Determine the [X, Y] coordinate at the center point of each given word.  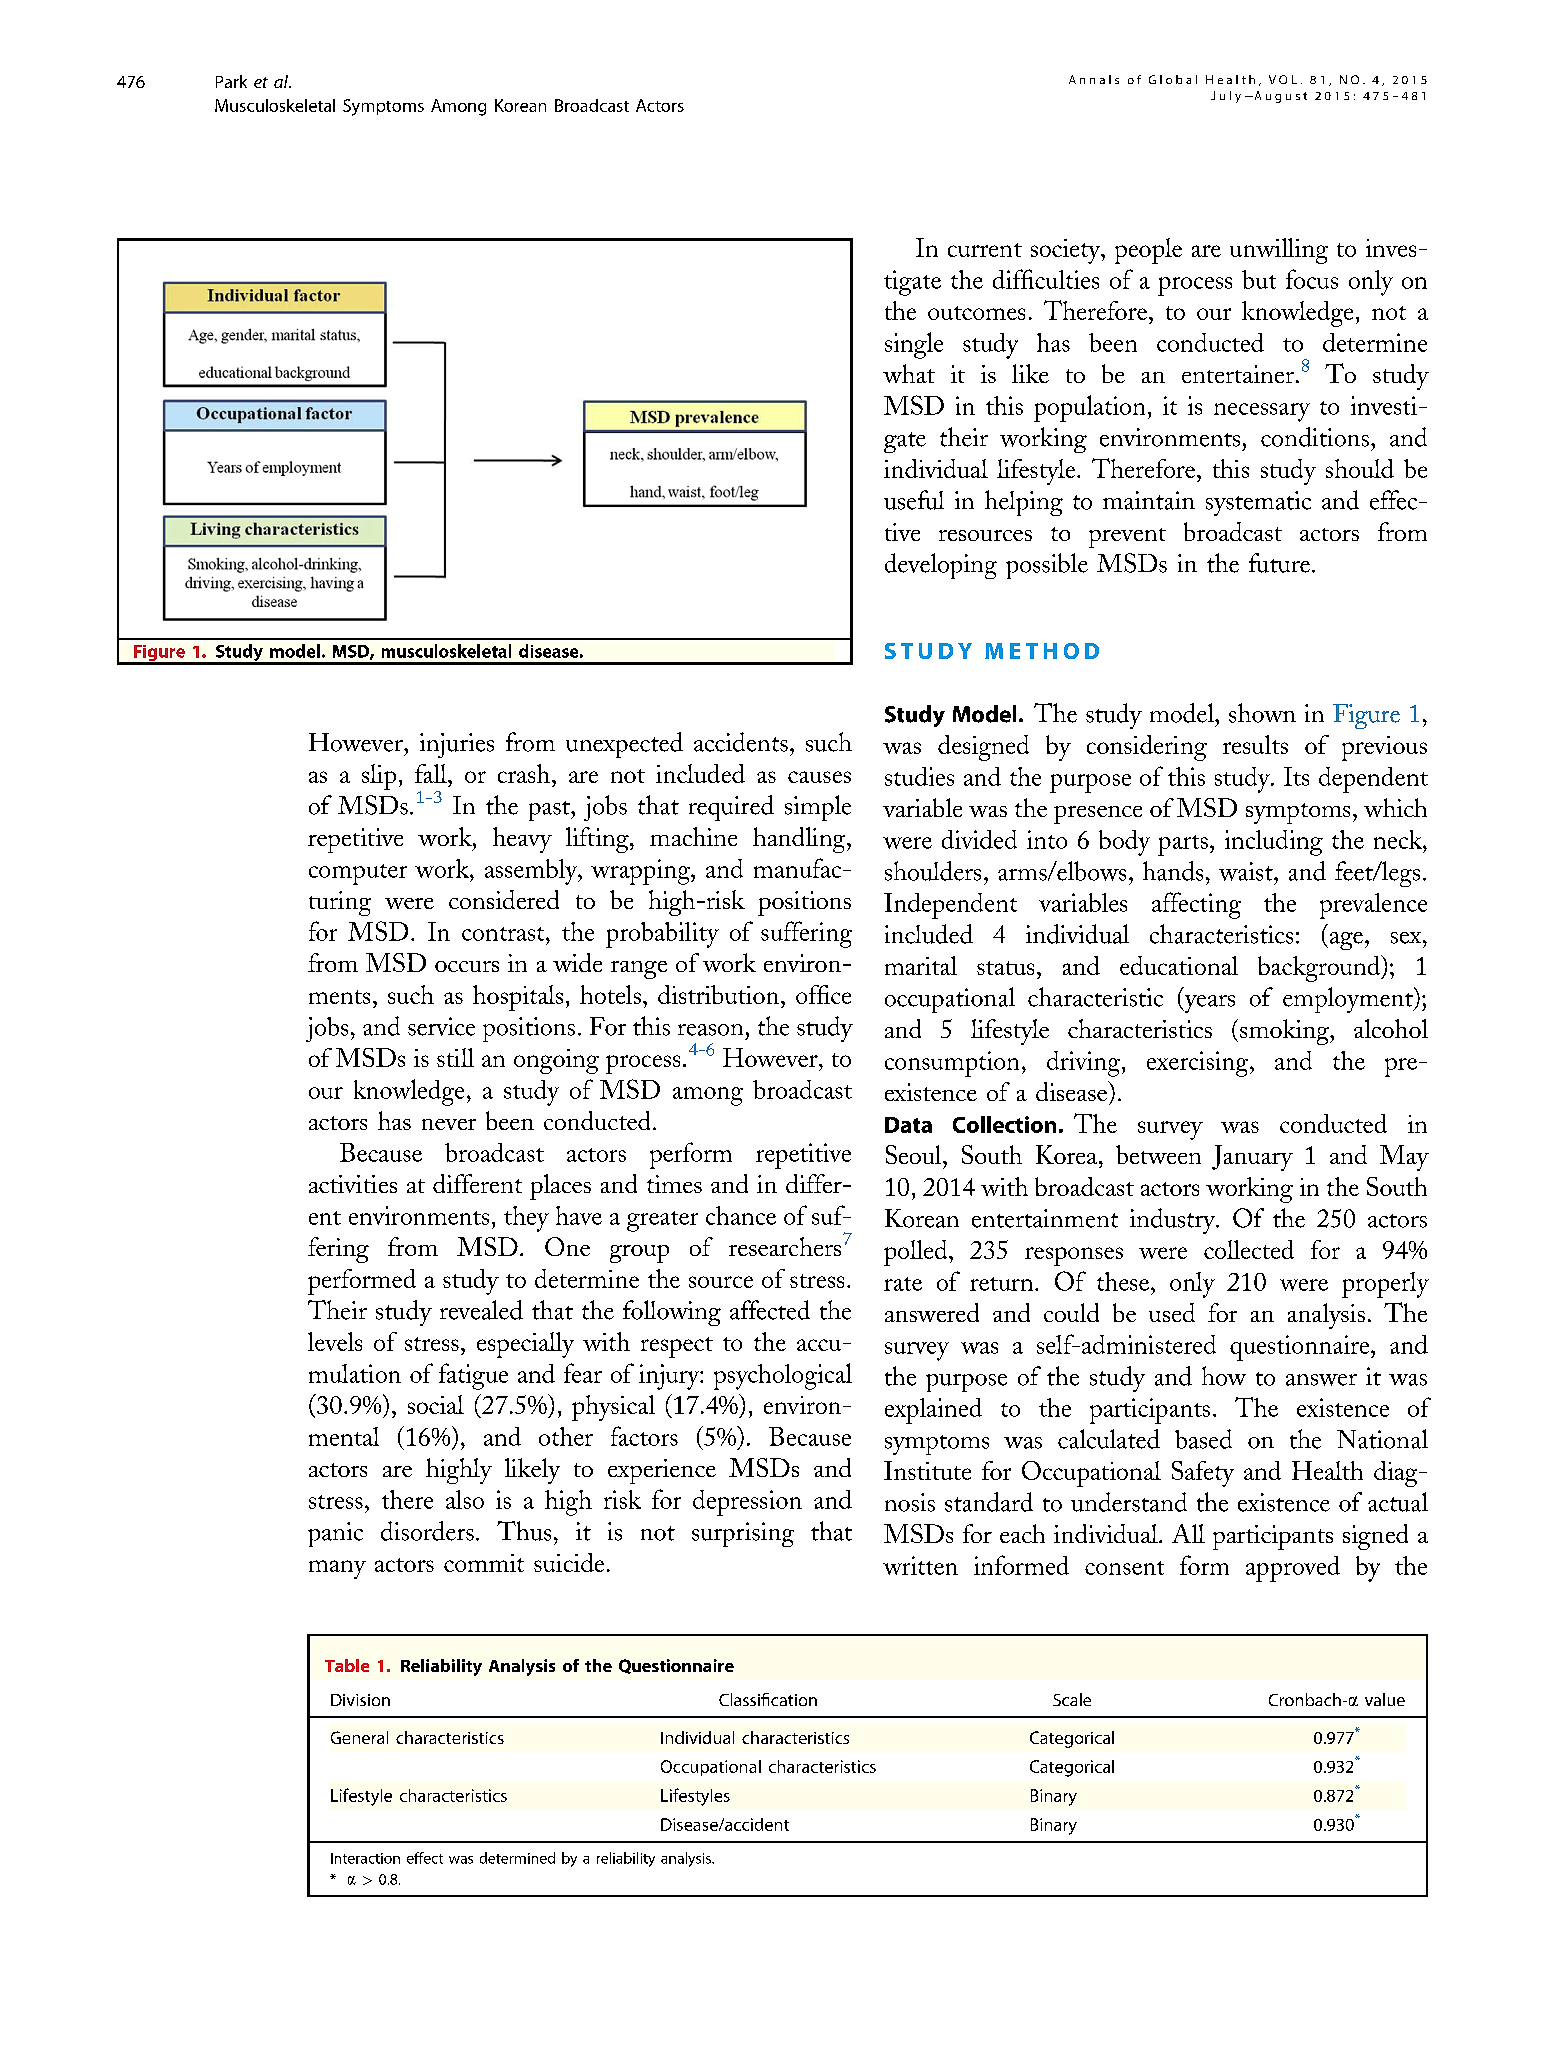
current [985, 250]
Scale [1072, 1699]
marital [921, 965]
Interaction [365, 1858]
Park [231, 81]
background [1320, 968]
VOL [1283, 79]
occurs [467, 966]
